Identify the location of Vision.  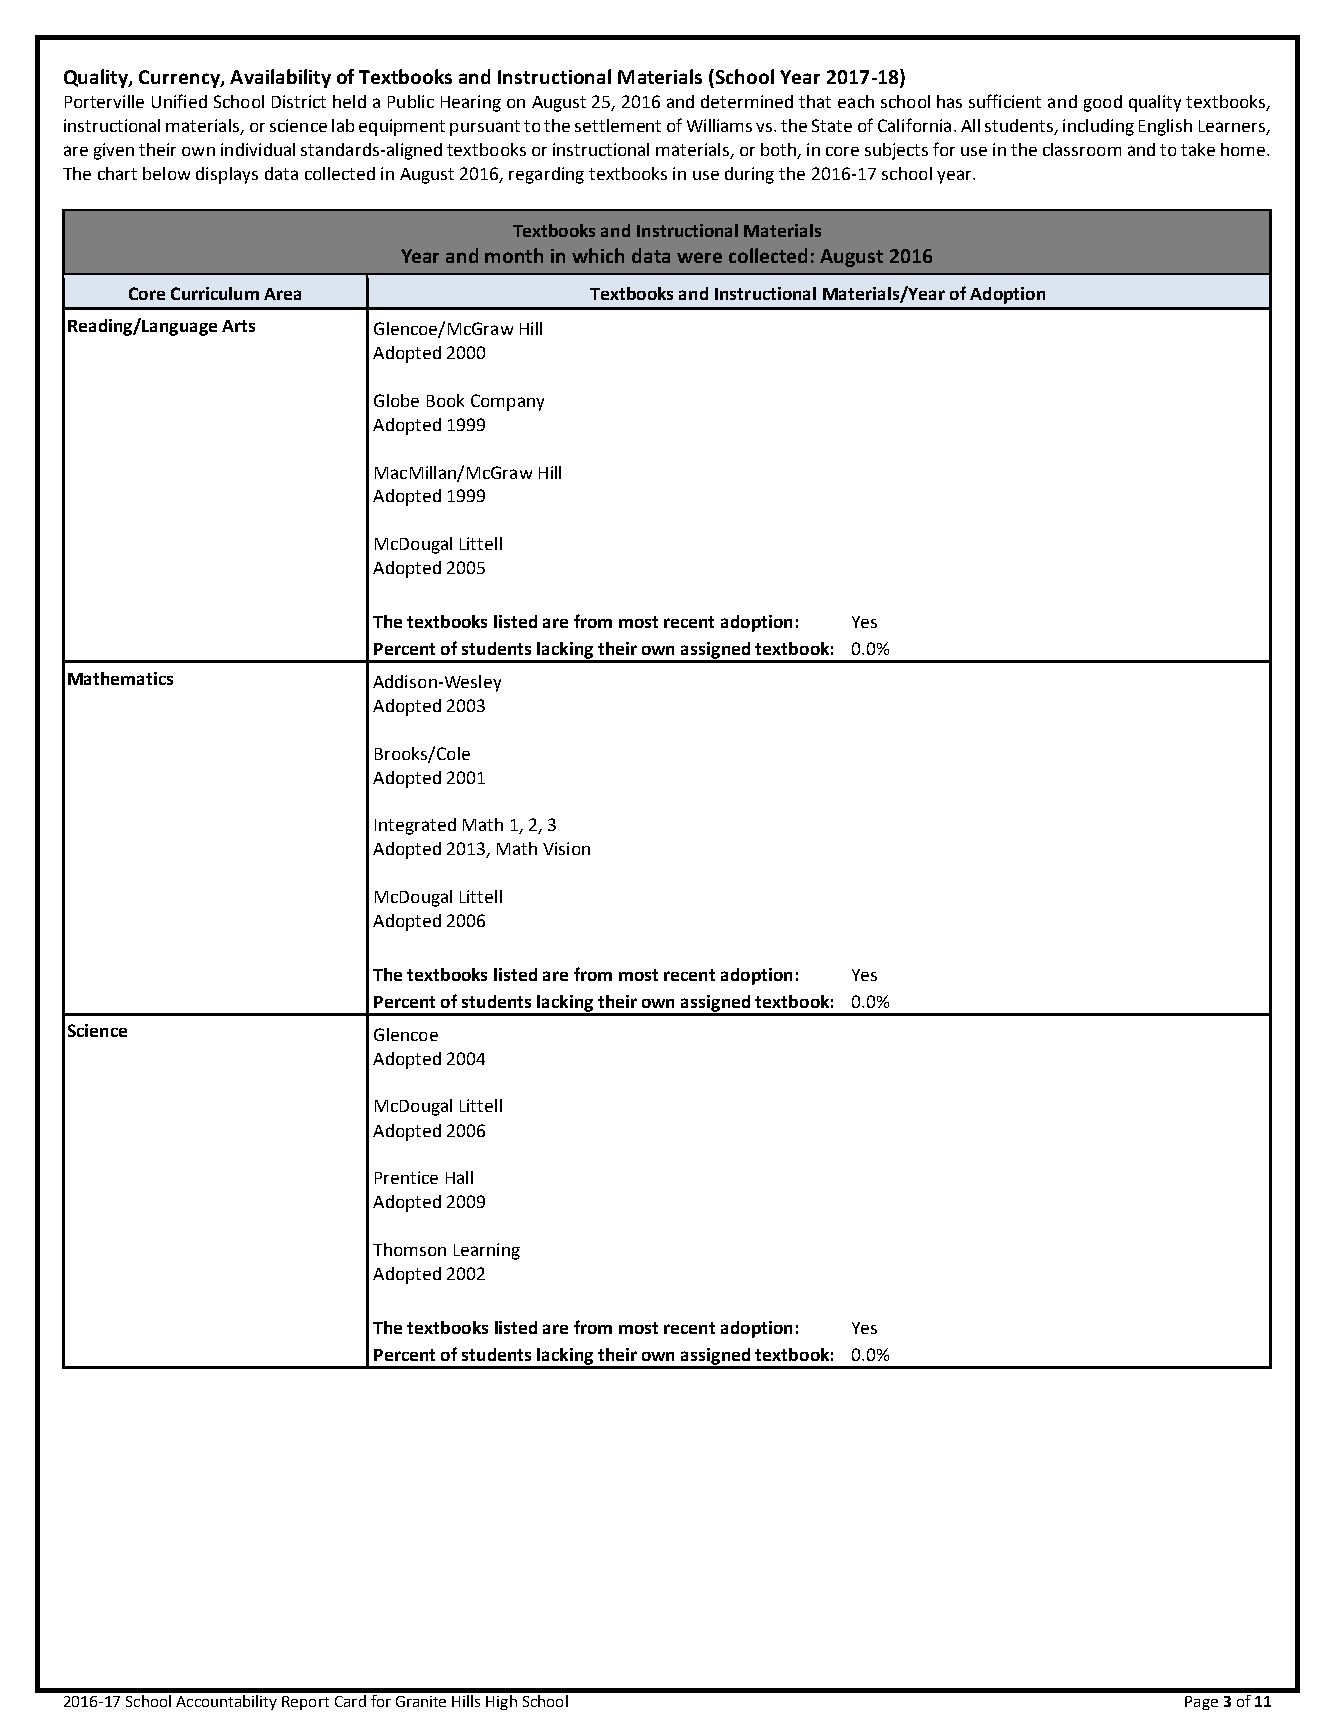
(566, 848).
